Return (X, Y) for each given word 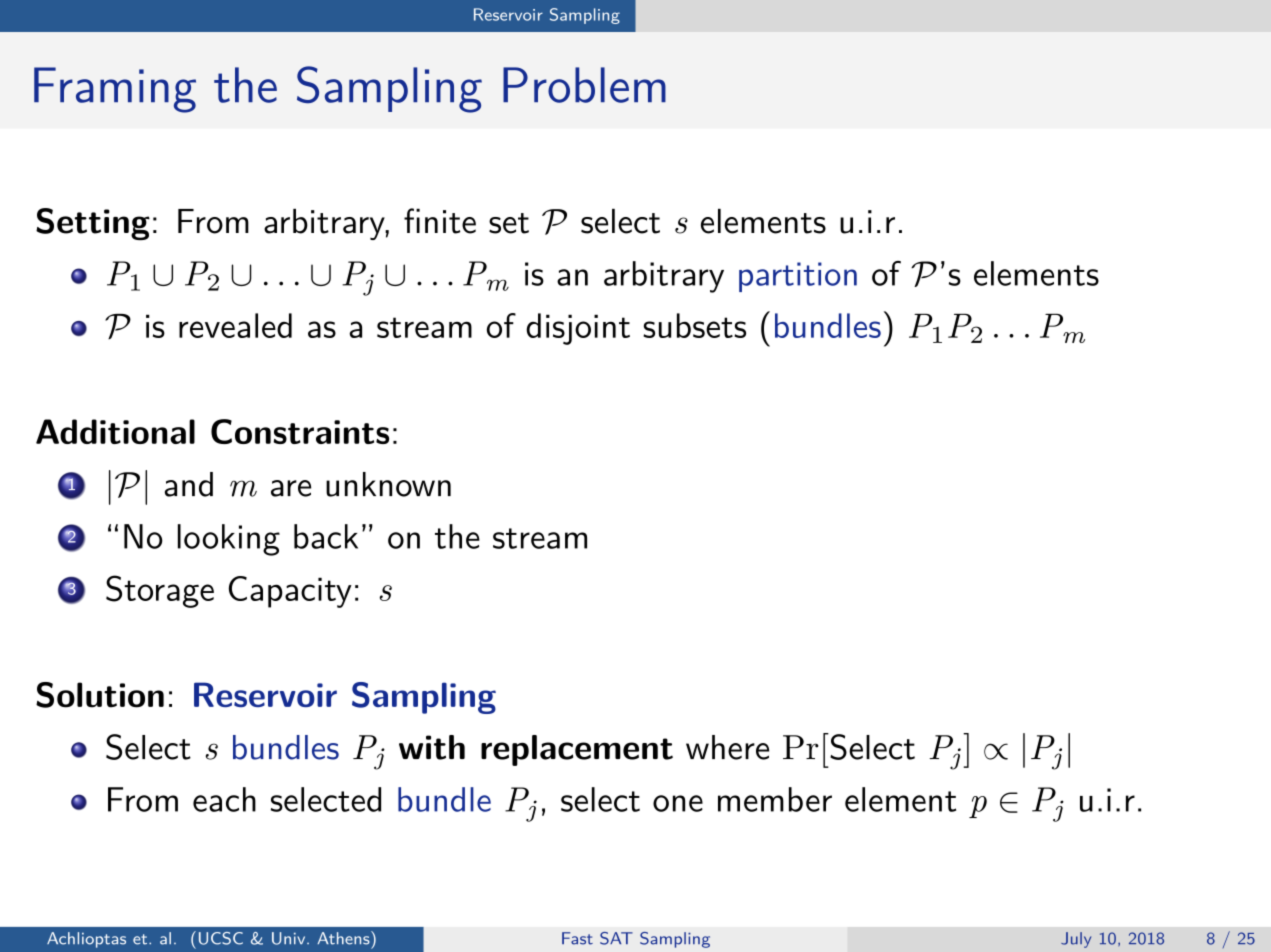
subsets (694, 325)
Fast (577, 938)
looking (229, 540)
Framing (115, 90)
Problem (584, 85)
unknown (388, 484)
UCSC (221, 938)
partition (798, 277)
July (1076, 940)
